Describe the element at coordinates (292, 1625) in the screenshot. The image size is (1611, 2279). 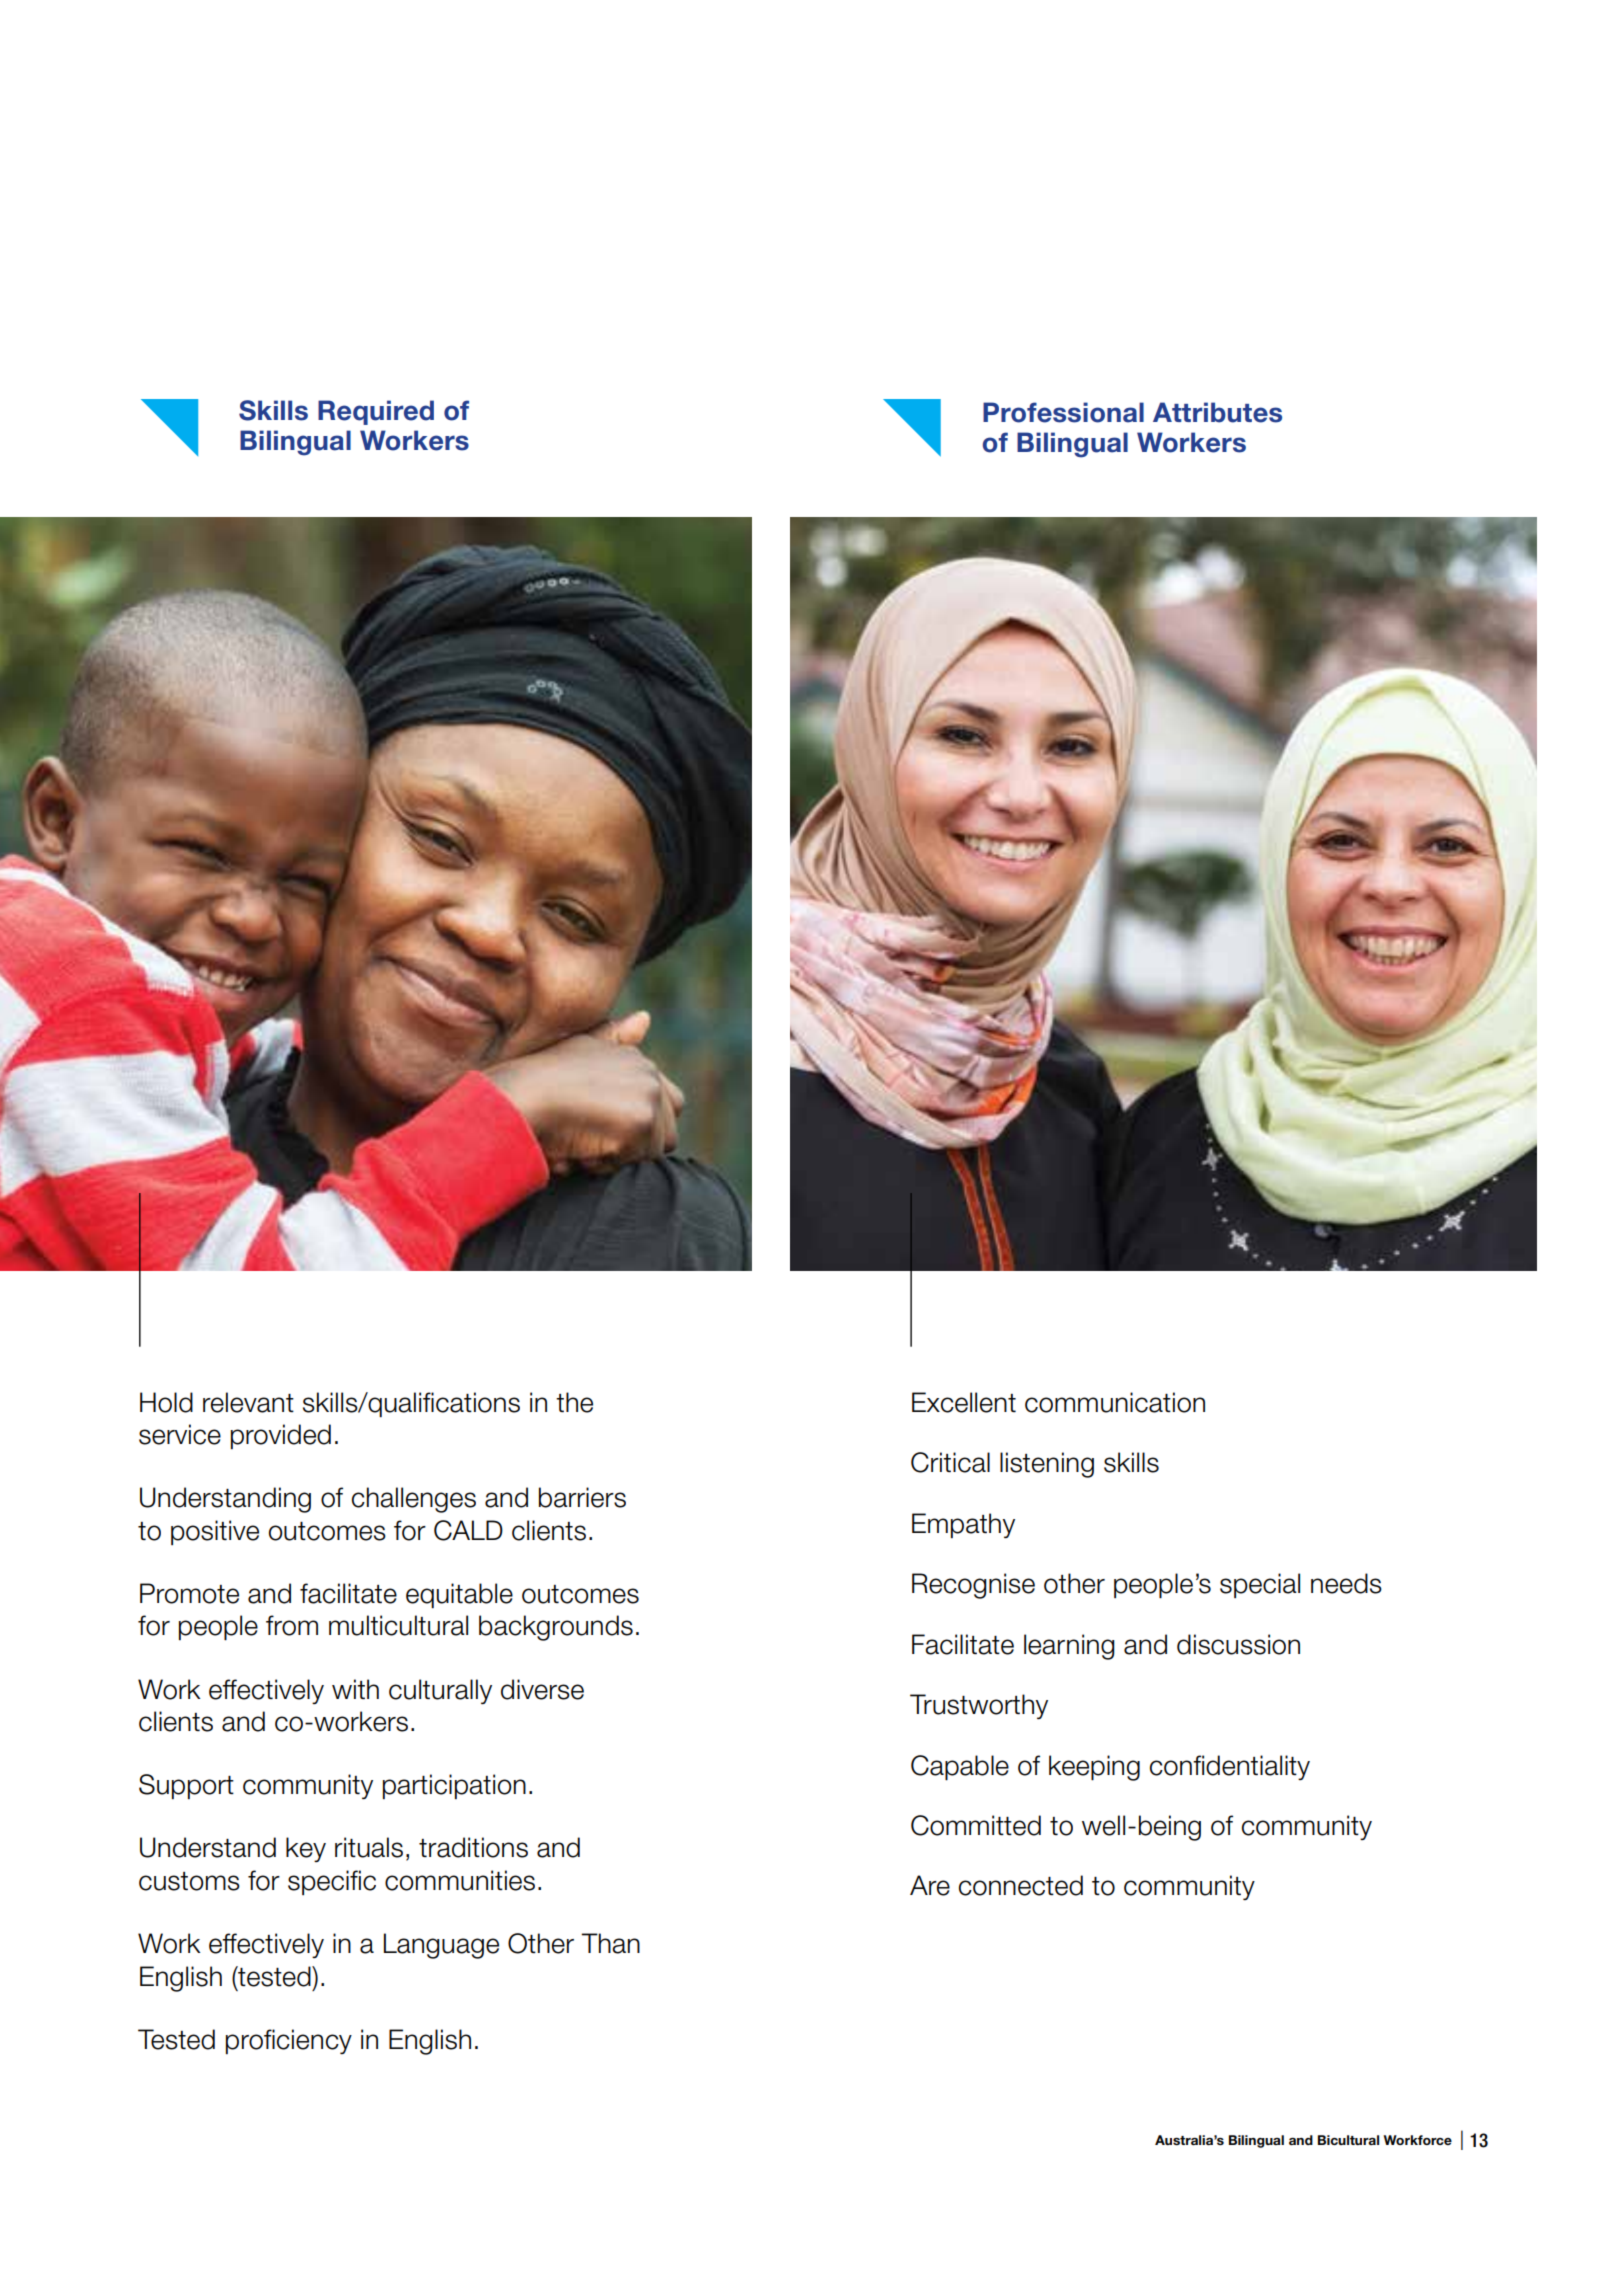
I see `from` at that location.
